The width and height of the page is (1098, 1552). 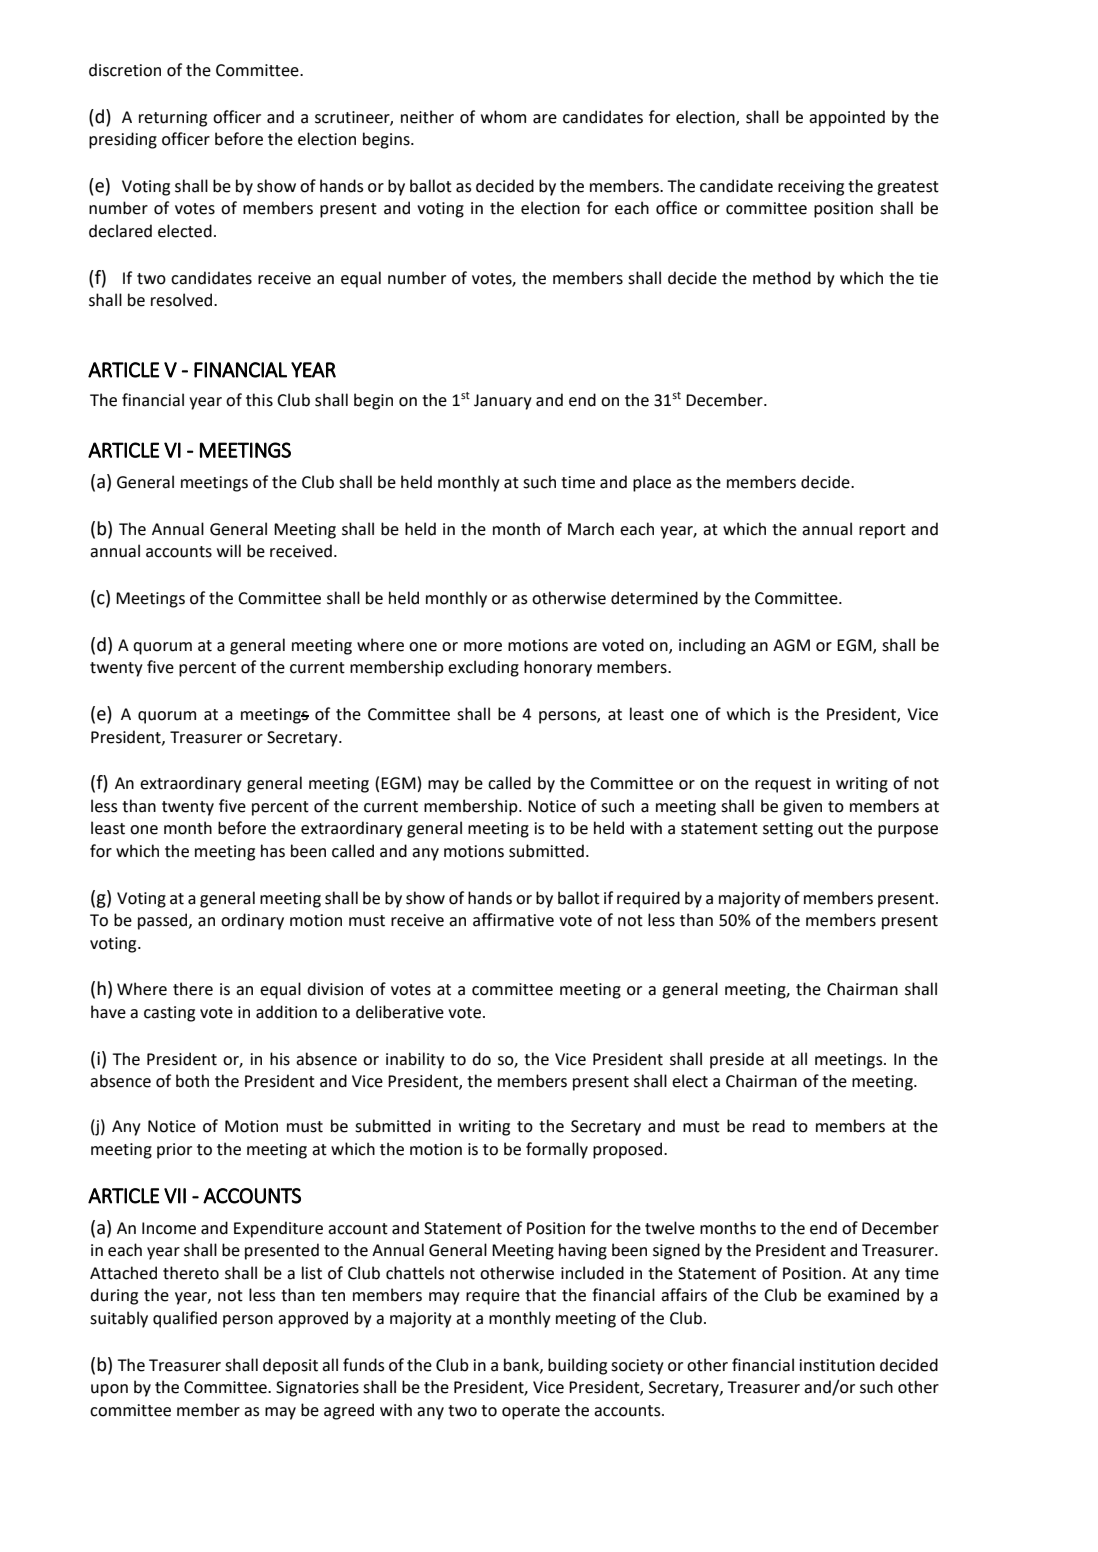 I want to click on returning, so click(x=173, y=119).
